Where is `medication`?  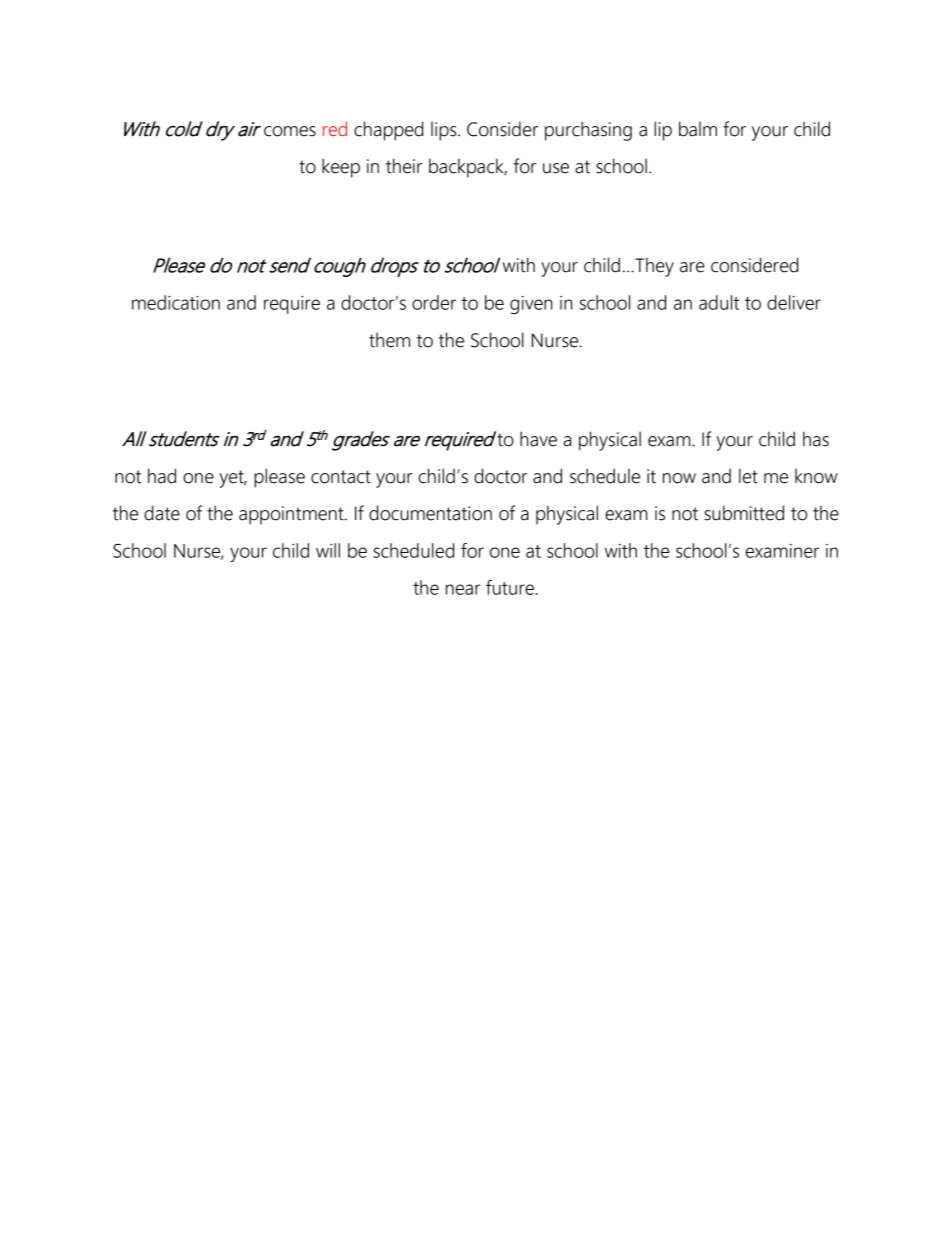 medication is located at coordinates (176, 302).
